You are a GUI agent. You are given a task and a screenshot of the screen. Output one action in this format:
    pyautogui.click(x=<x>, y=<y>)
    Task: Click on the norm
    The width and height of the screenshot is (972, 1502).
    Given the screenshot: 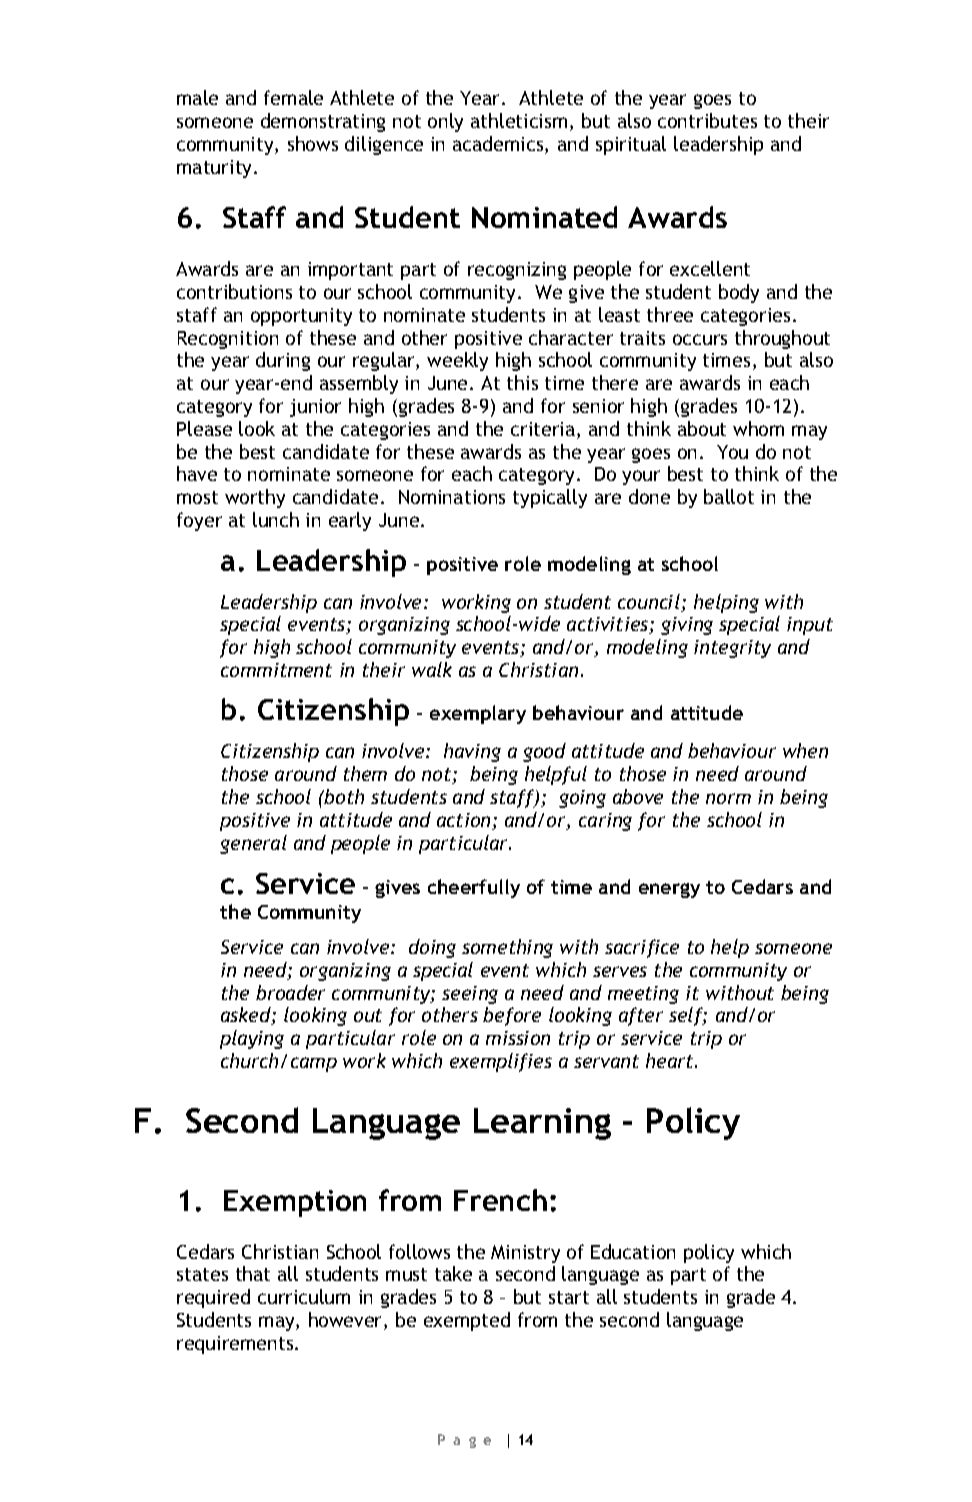 What is the action you would take?
    pyautogui.click(x=728, y=798)
